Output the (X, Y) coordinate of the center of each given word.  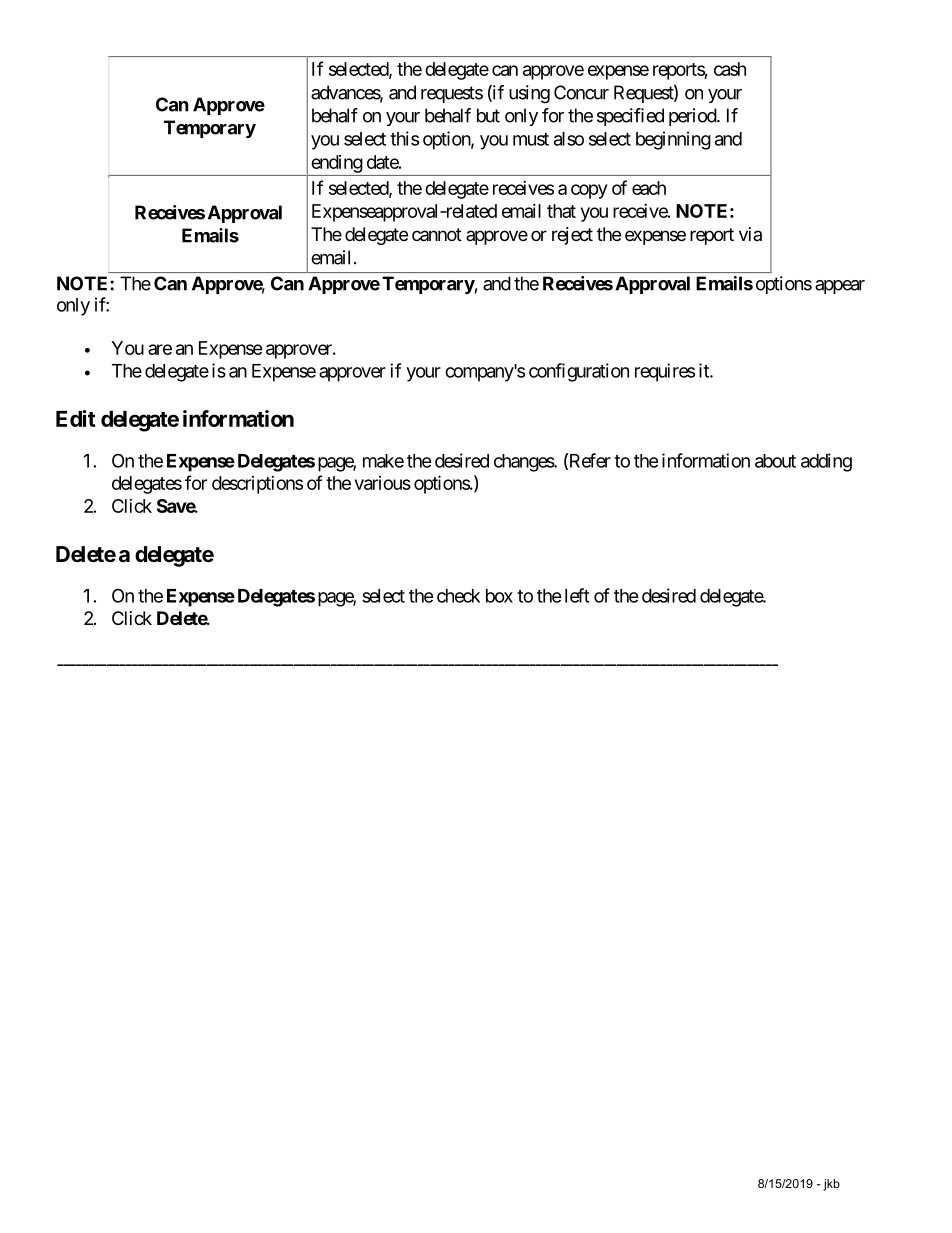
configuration (579, 372)
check (458, 596)
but (488, 115)
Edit (76, 418)
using (529, 94)
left (577, 595)
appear (840, 287)
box (499, 596)
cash (730, 69)
